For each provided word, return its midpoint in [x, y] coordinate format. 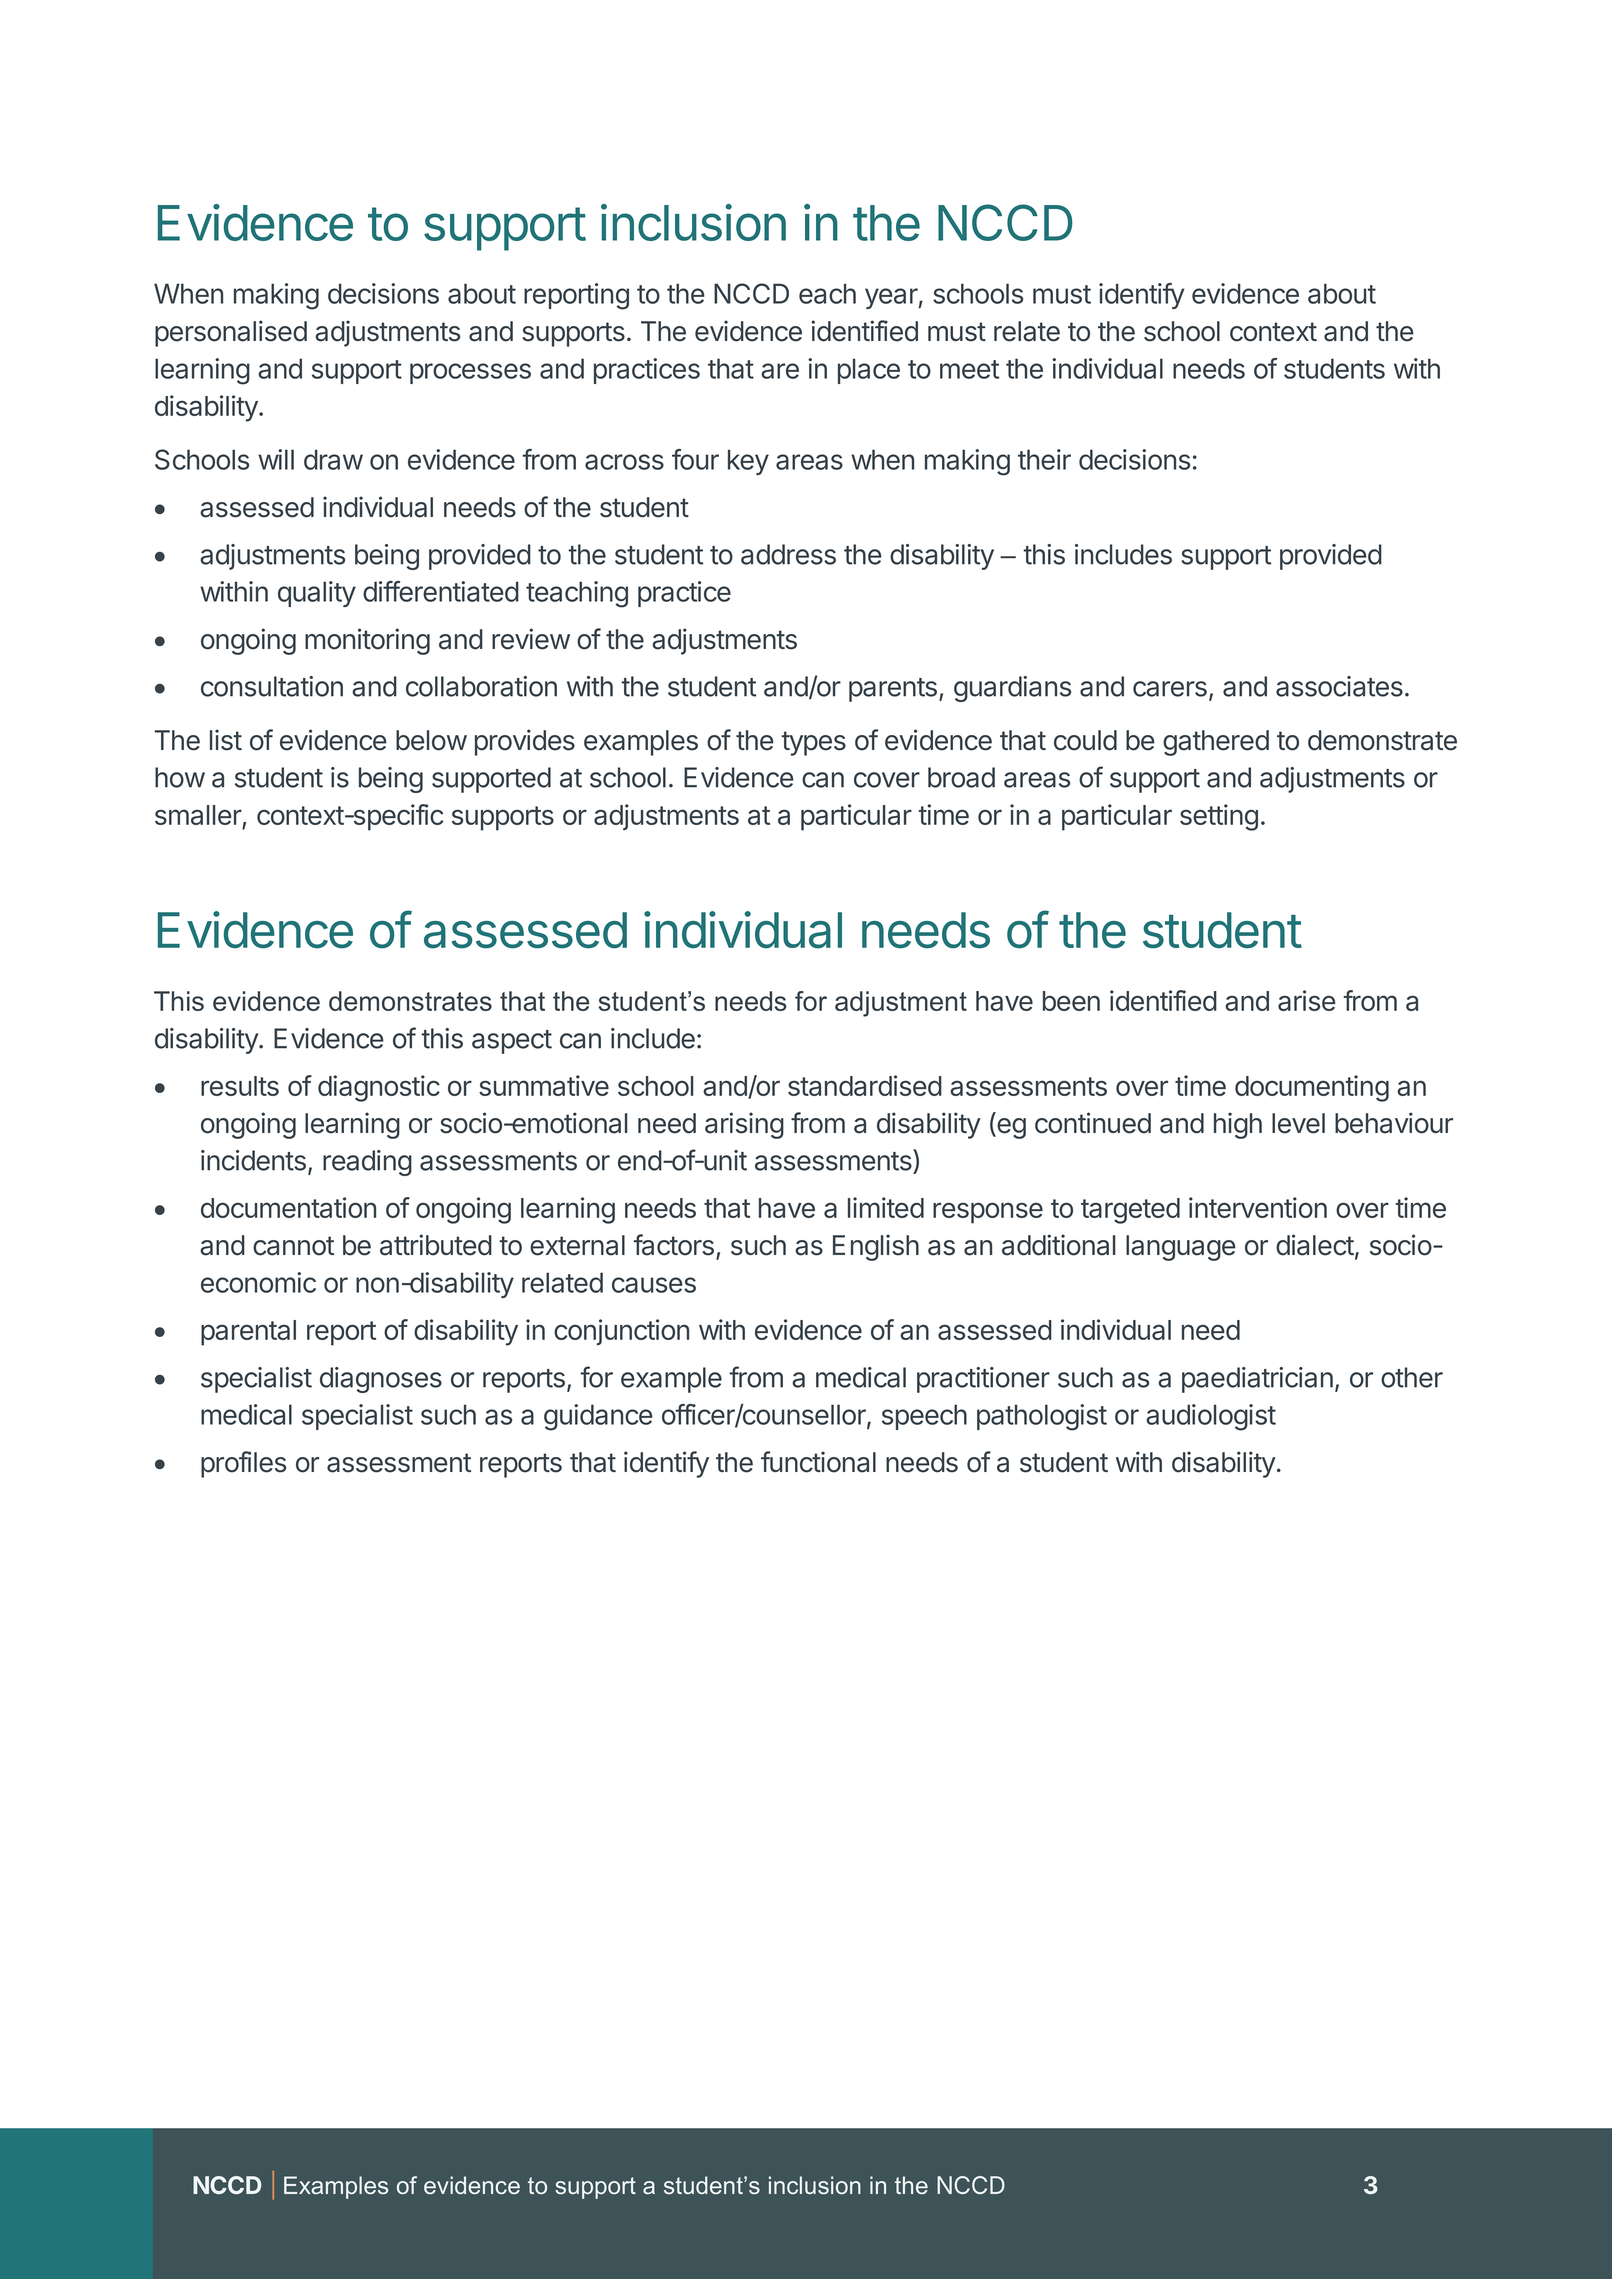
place [869, 371]
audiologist [1211, 1417]
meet [969, 369]
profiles [243, 1464]
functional [818, 1462]
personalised [231, 333]
